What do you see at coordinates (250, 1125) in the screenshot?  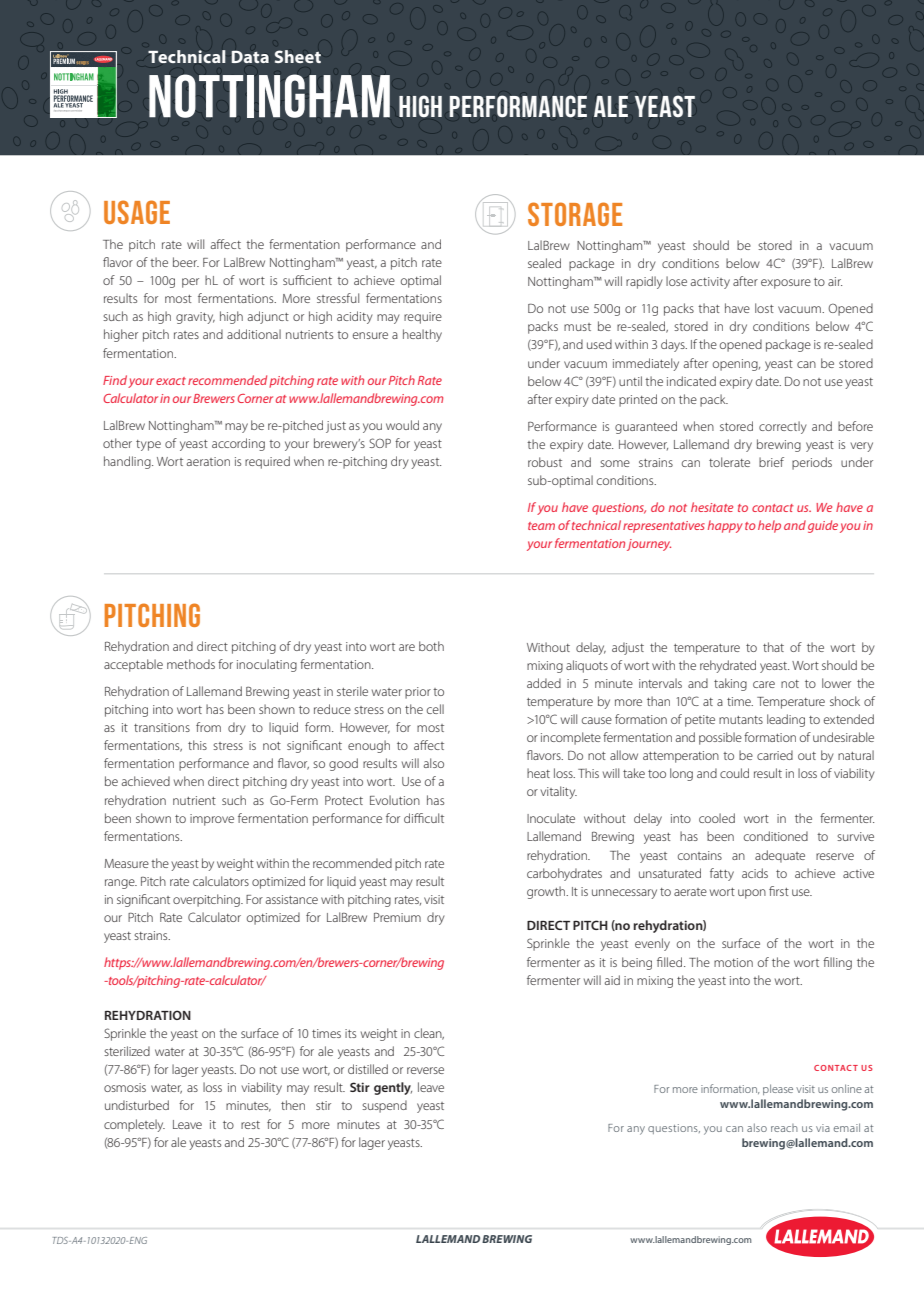 I see `rest` at bounding box center [250, 1125].
